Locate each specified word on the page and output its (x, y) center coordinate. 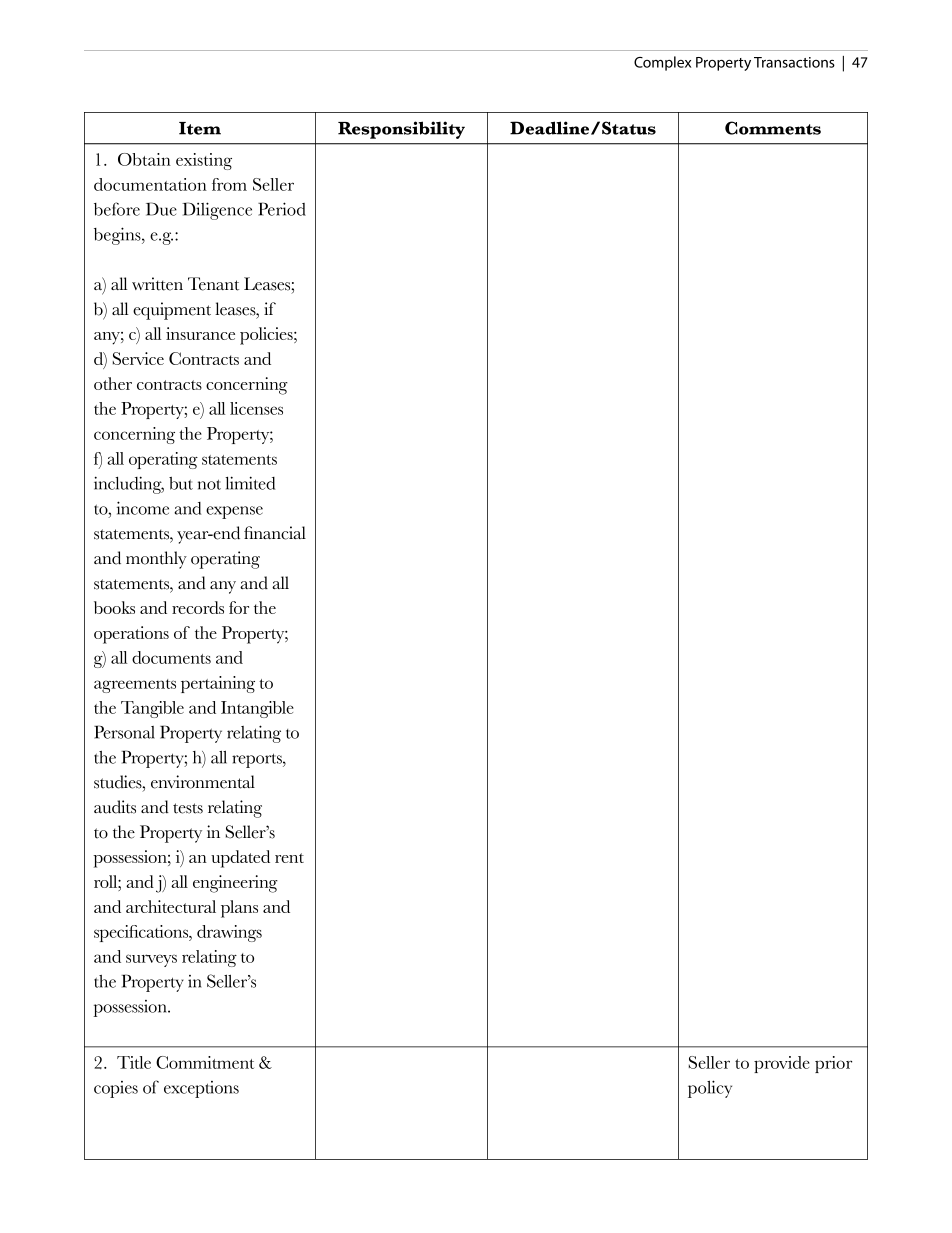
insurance (200, 333)
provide (782, 1064)
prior (833, 1064)
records (198, 607)
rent (289, 858)
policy (710, 1089)
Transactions (794, 62)
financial (275, 533)
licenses (256, 408)
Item (200, 128)
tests (188, 808)
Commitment (205, 1062)
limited (250, 483)
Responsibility (401, 130)
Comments (773, 128)
